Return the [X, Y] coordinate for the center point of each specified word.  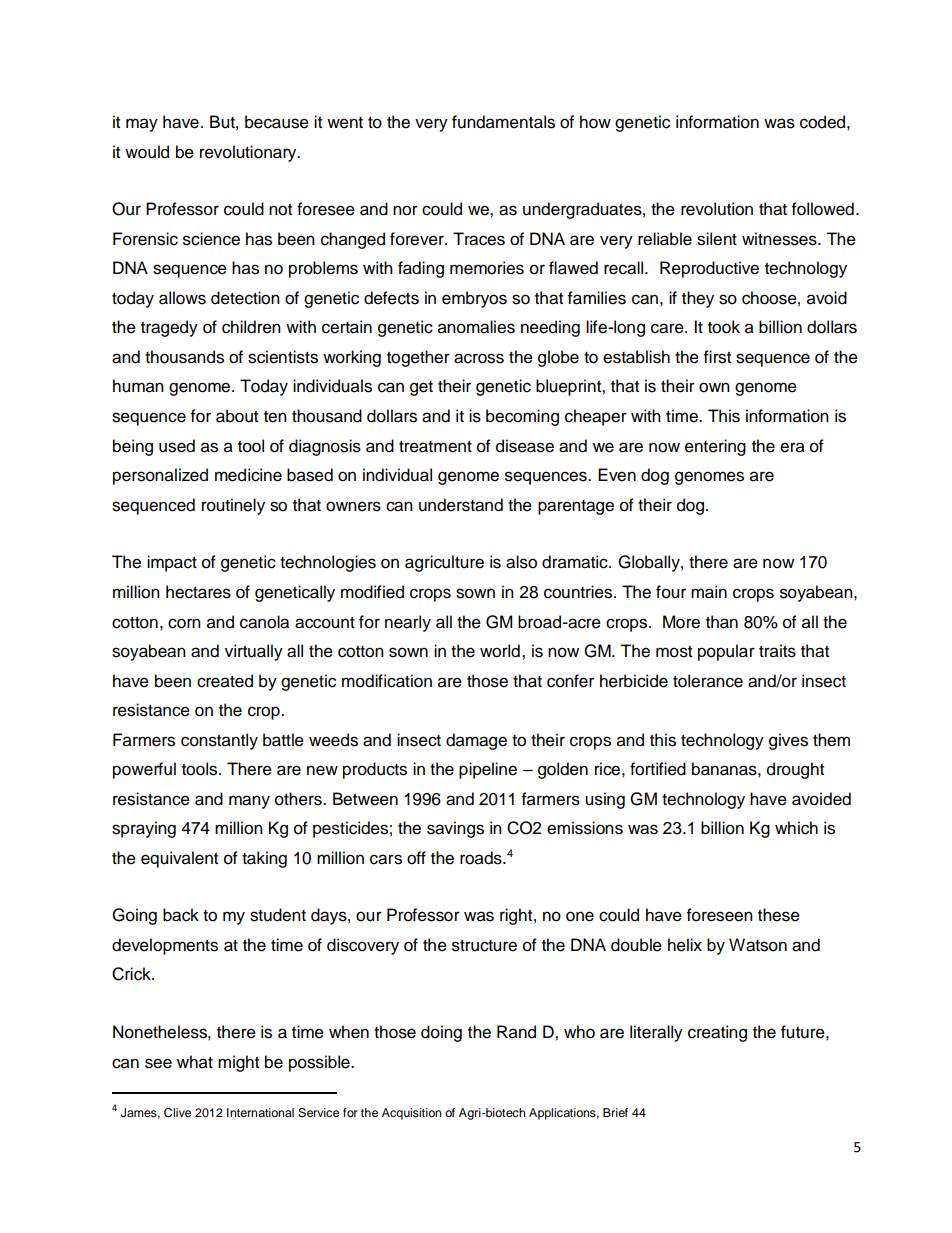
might [238, 1063]
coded [822, 122]
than [722, 622]
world [500, 651]
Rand [516, 1032]
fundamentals [503, 122]
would [147, 152]
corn [184, 623]
